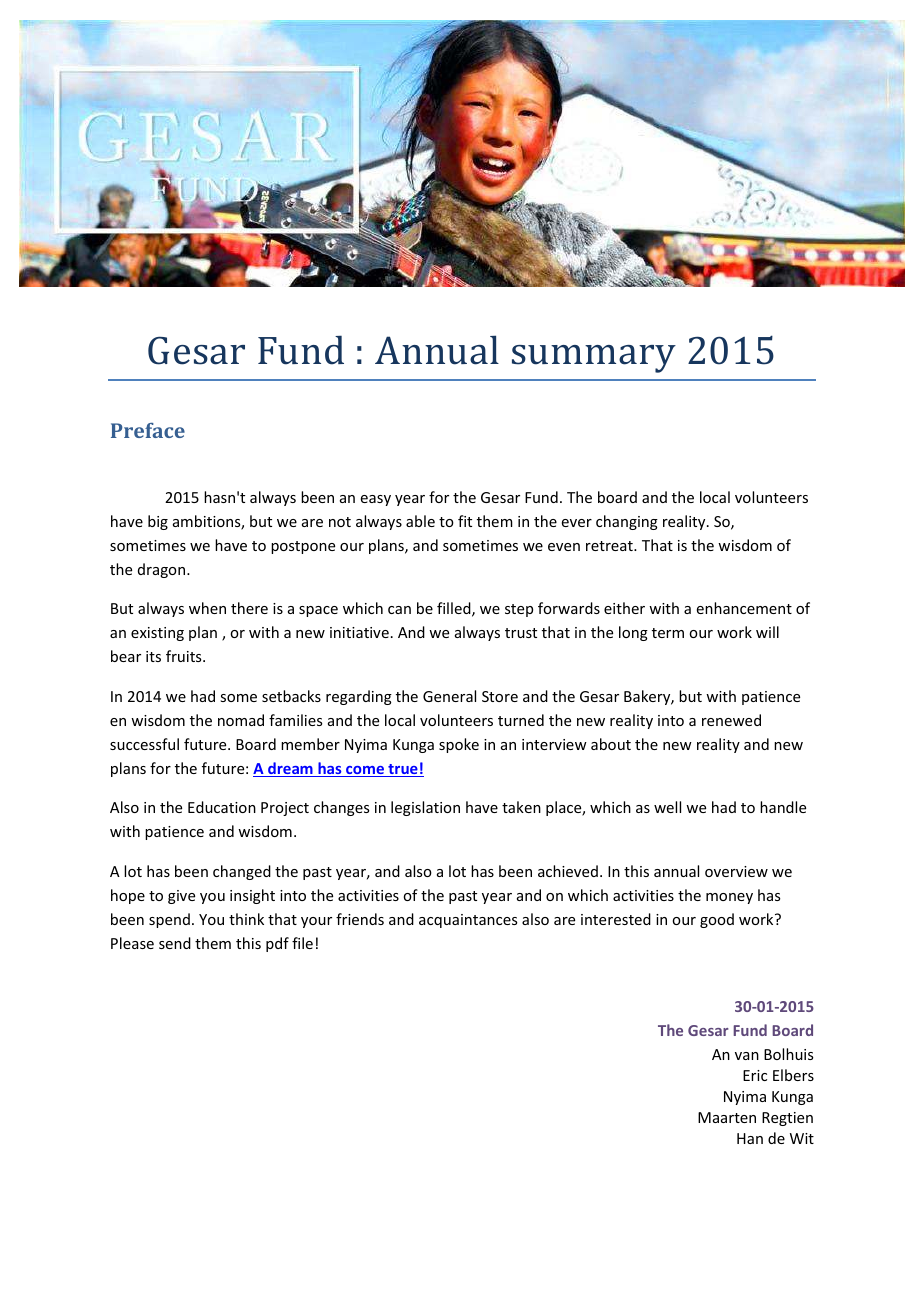  Describe the element at coordinates (169, 920) in the screenshot. I see `spend` at that location.
